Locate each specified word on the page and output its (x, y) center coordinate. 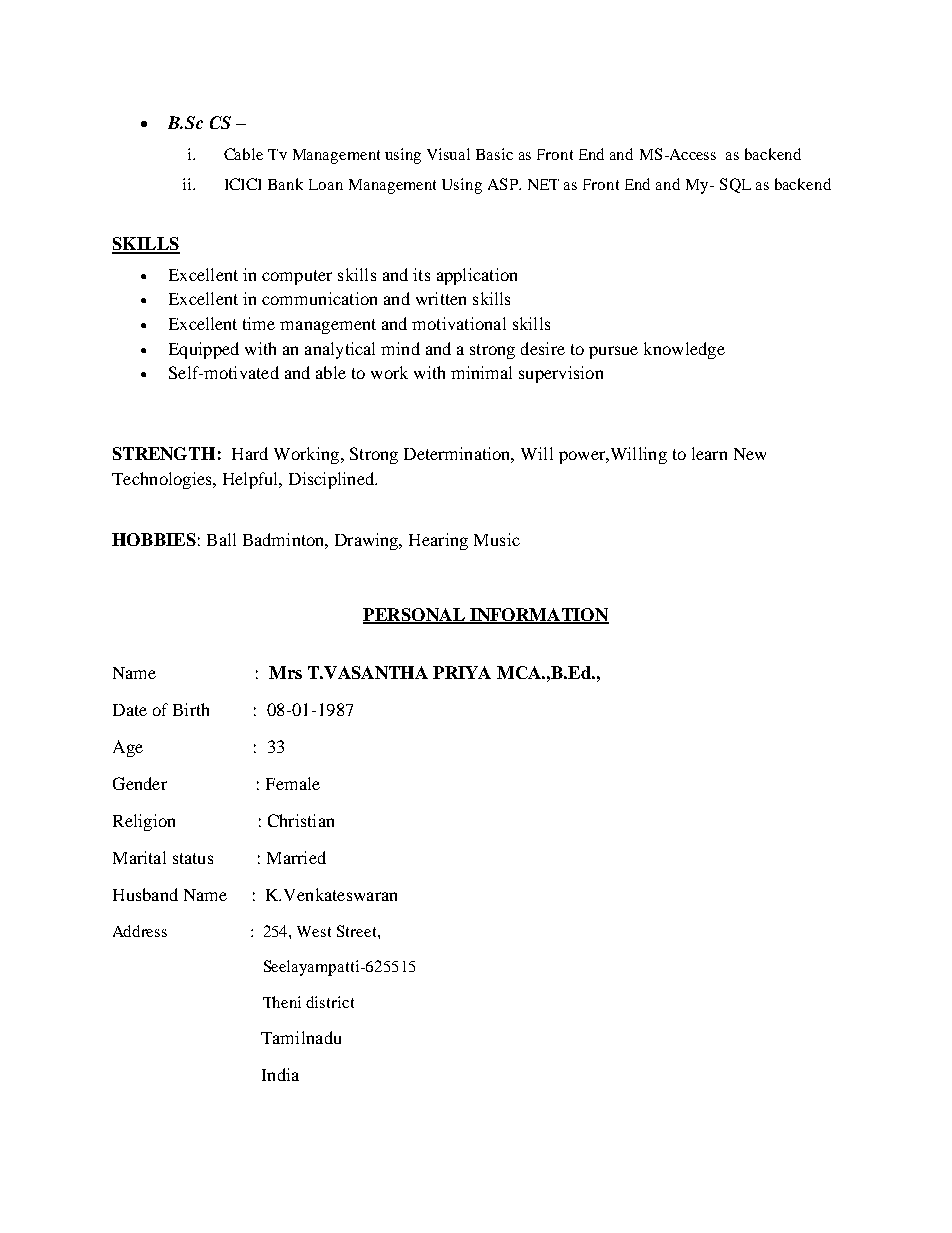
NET (543, 184)
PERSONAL (415, 615)
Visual (448, 154)
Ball (221, 539)
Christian (301, 820)
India (280, 1074)
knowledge (684, 350)
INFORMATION (538, 615)
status (193, 858)
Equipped (204, 350)
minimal (481, 372)
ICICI (243, 184)
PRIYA (462, 672)
